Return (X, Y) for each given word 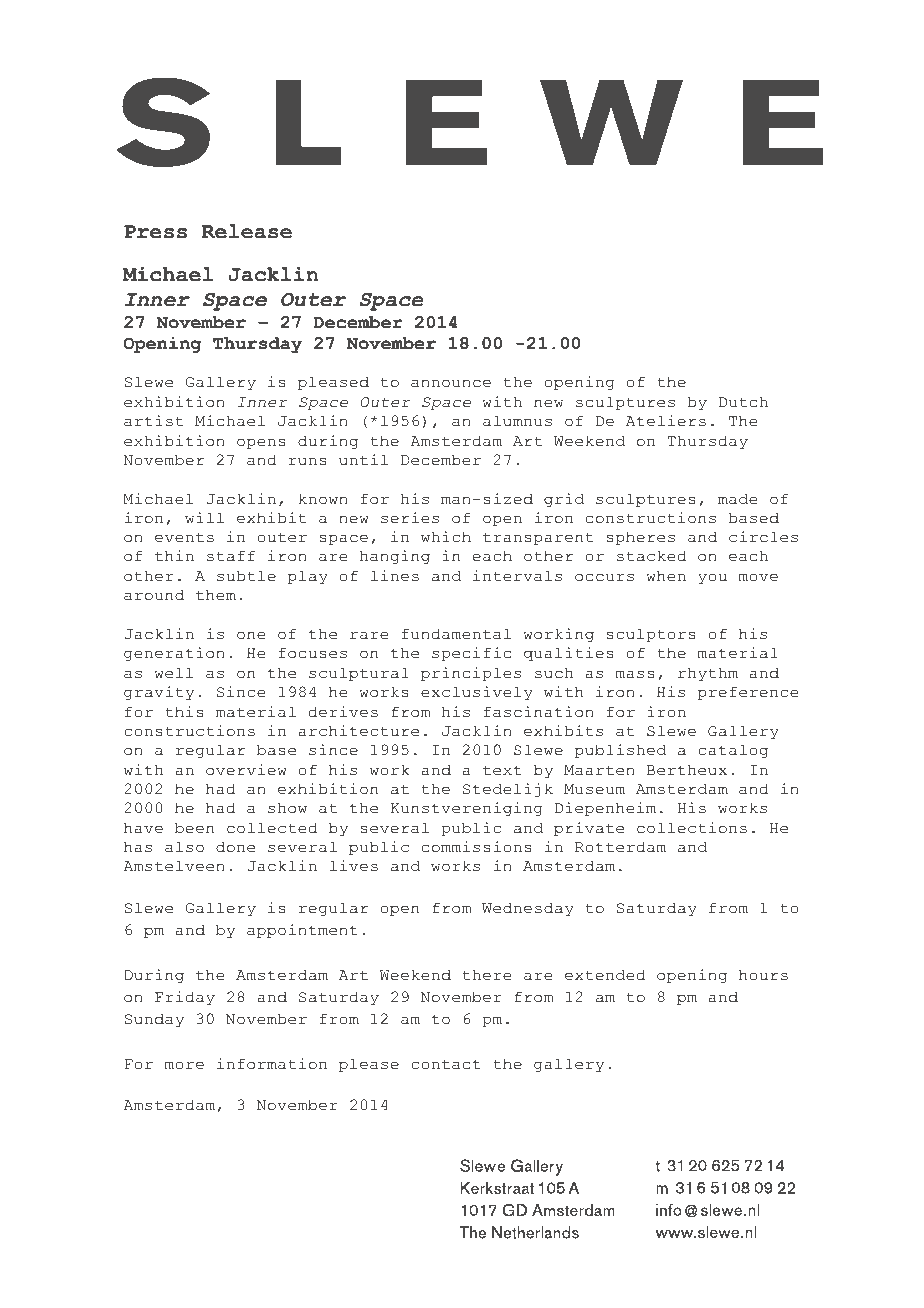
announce (451, 383)
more (184, 1065)
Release (247, 231)
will (204, 517)
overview (246, 770)
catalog (733, 751)
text (502, 770)
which (446, 537)
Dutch (743, 402)
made (737, 499)
